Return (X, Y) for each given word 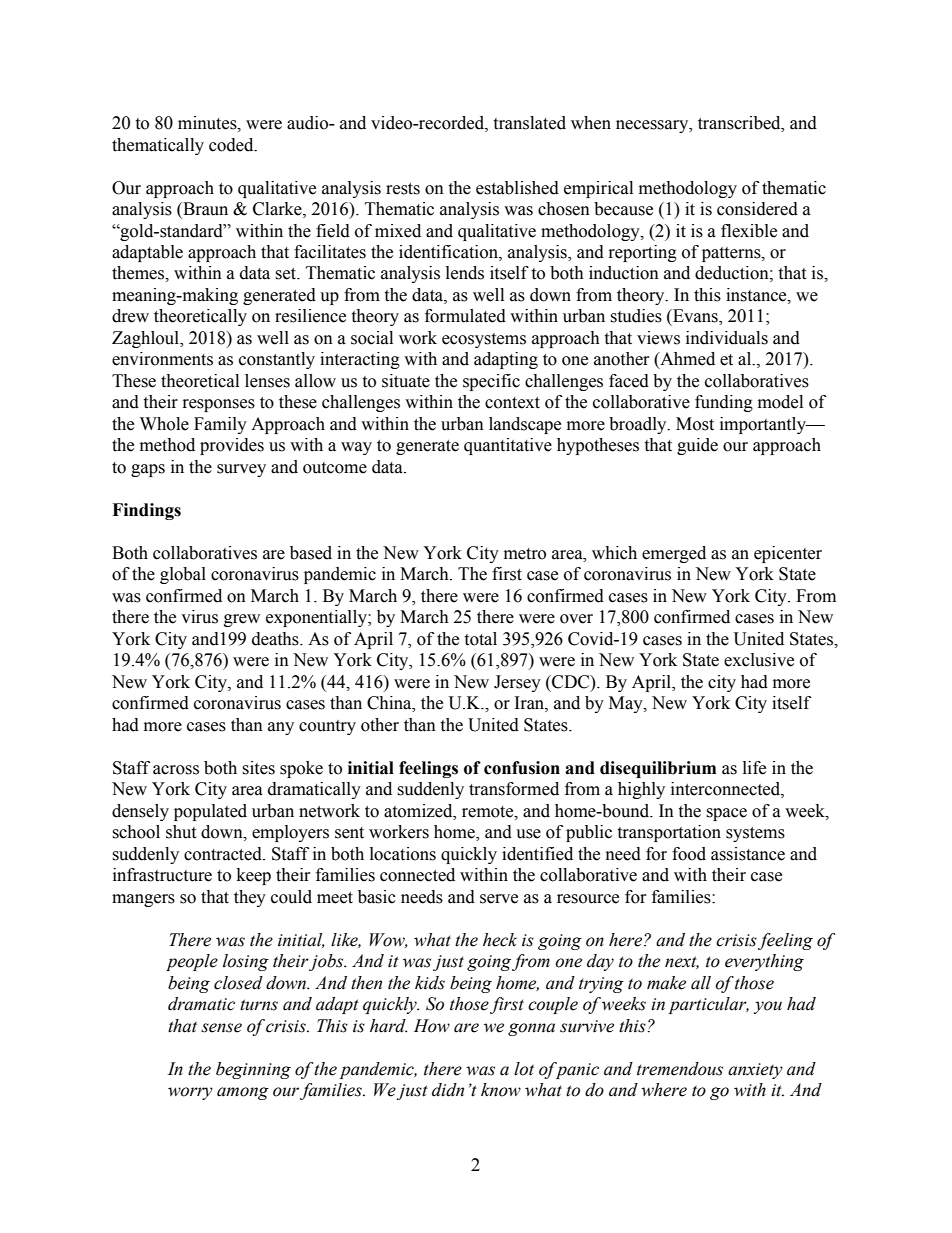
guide (697, 446)
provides (232, 446)
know (501, 1090)
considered (757, 209)
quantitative (508, 446)
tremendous (680, 1069)
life (754, 768)
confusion (522, 768)
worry (190, 1093)
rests (403, 189)
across (176, 770)
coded (232, 145)
